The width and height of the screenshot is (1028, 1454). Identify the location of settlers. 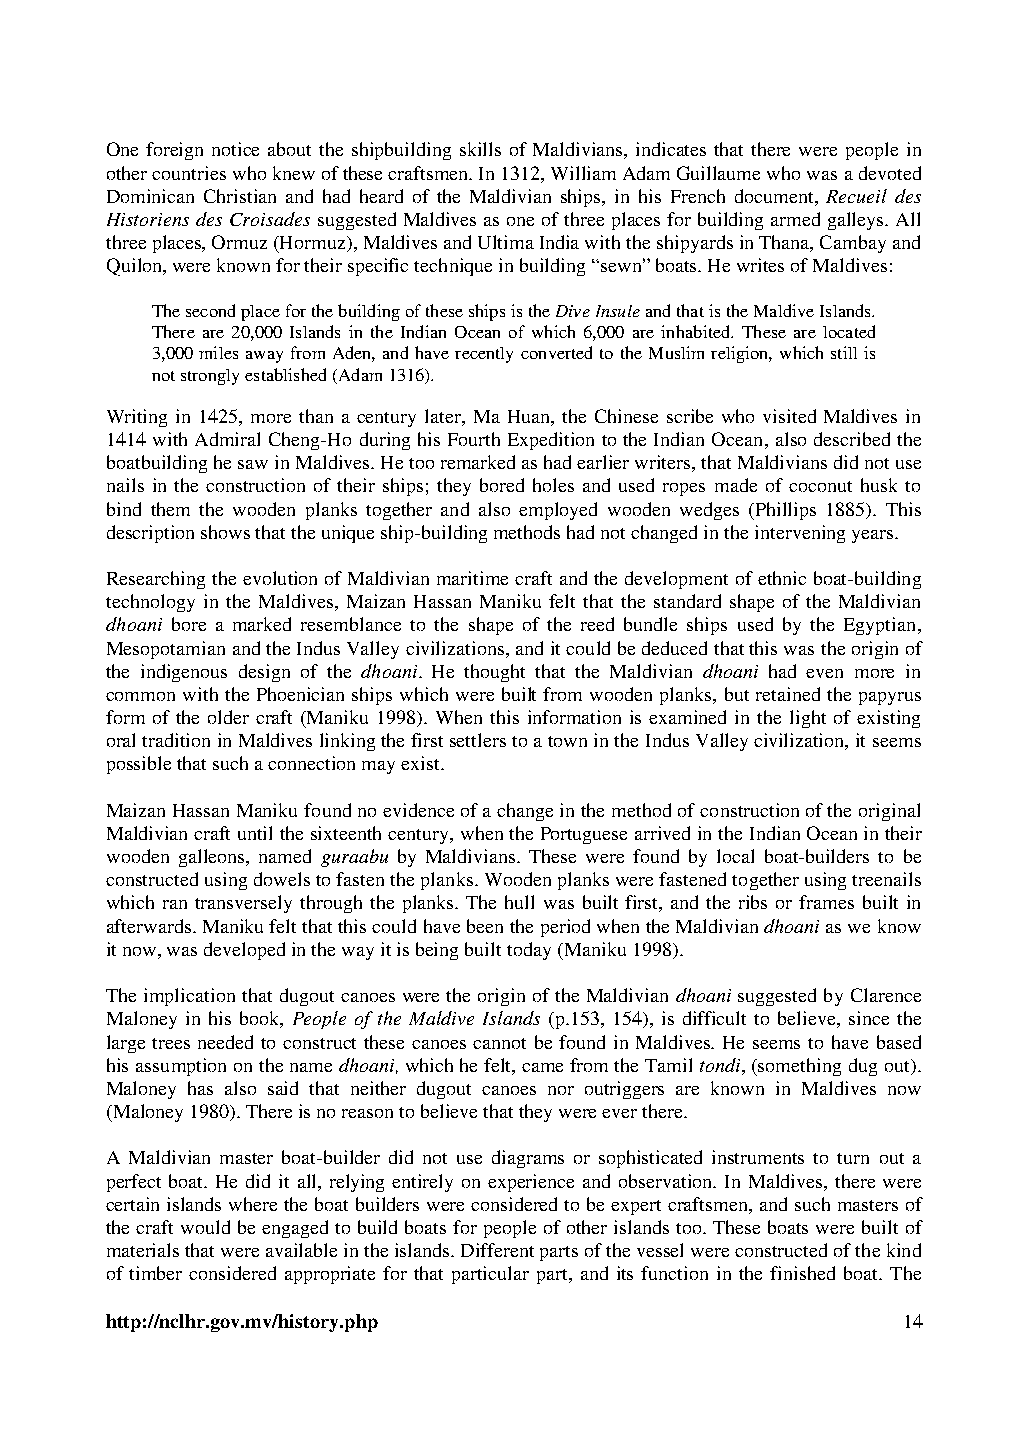
(478, 740).
